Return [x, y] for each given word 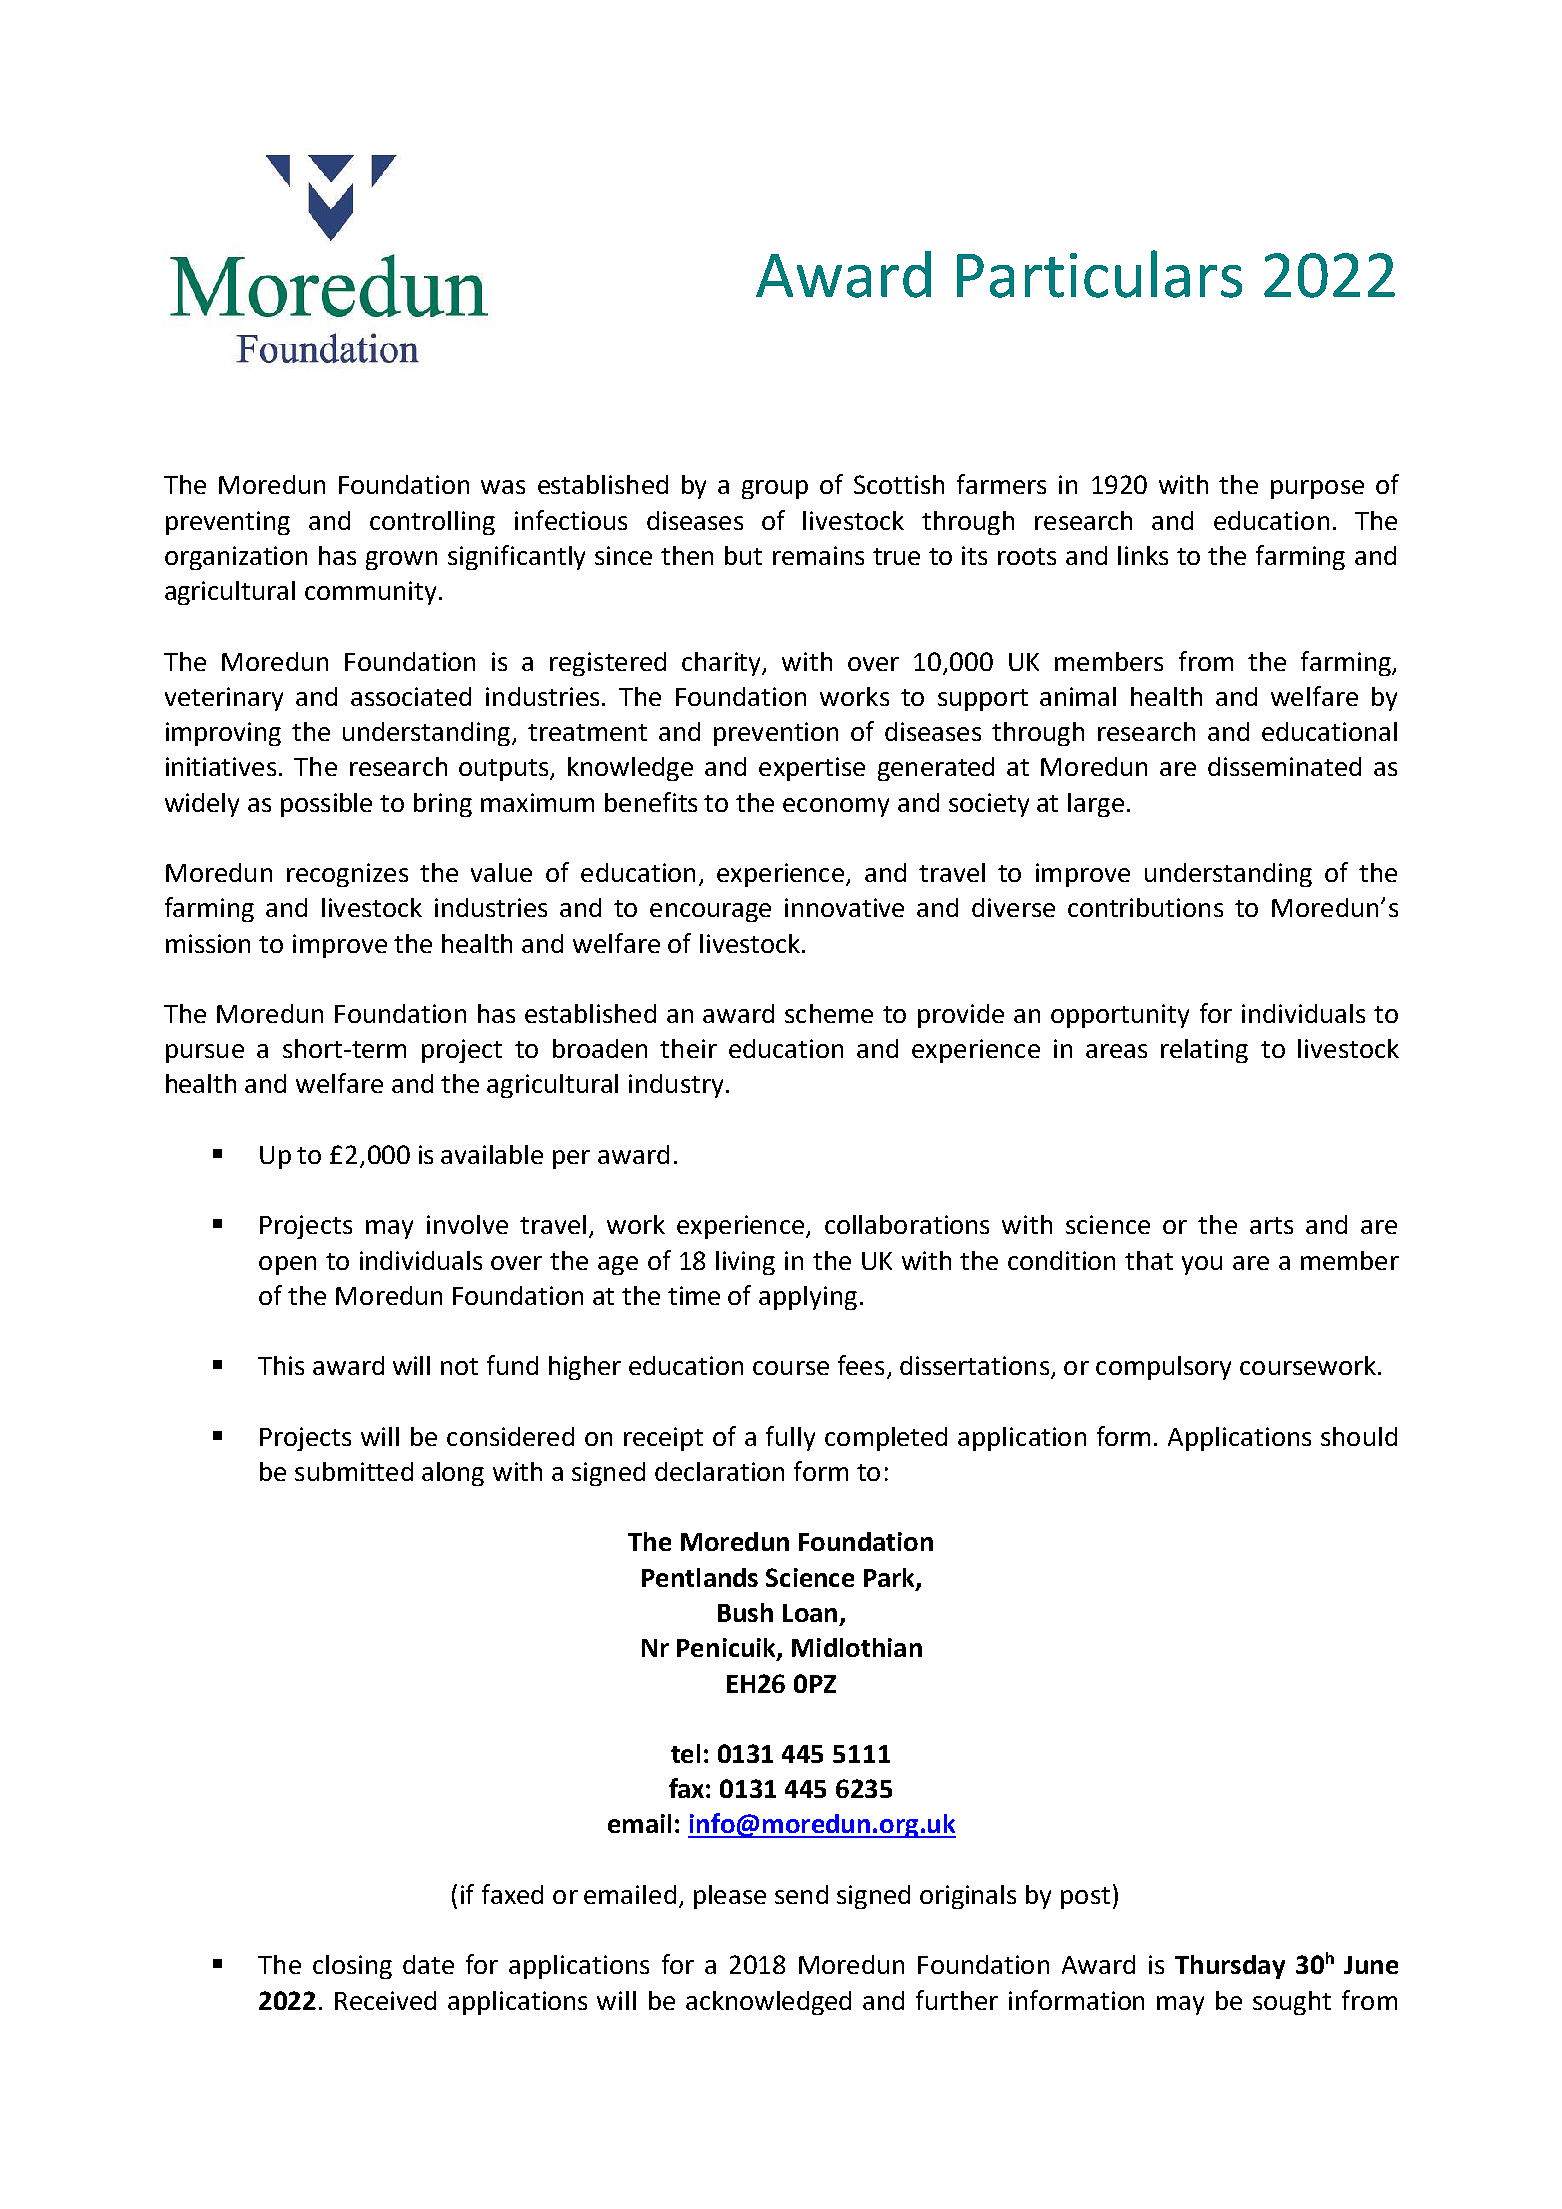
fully [790, 1438]
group [775, 489]
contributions [1145, 907]
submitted [354, 1471]
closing [352, 1967]
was [503, 487]
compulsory [1163, 1368]
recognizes [347, 875]
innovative [844, 907]
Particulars [1099, 274]
